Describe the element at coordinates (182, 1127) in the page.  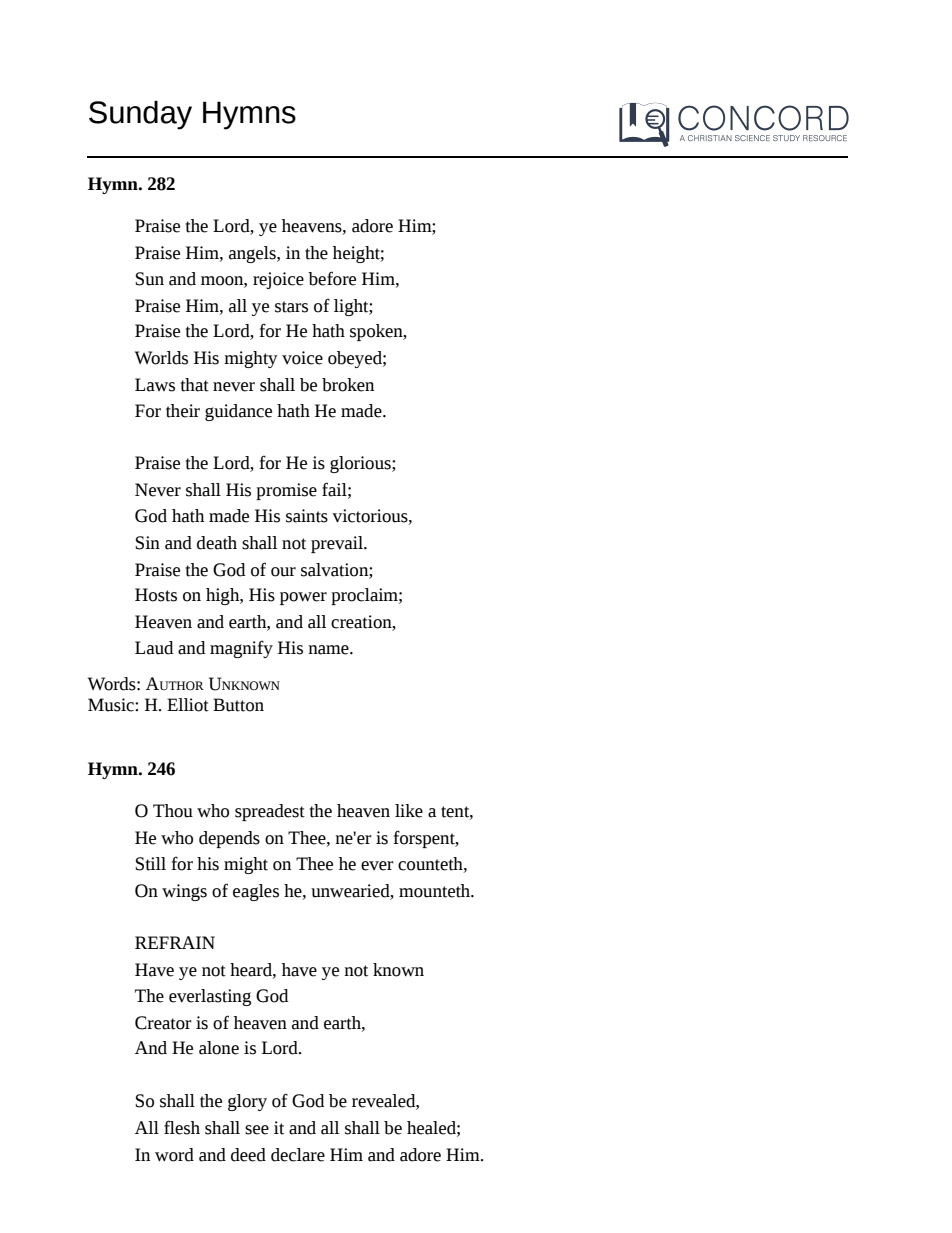
I see `flesh` at that location.
